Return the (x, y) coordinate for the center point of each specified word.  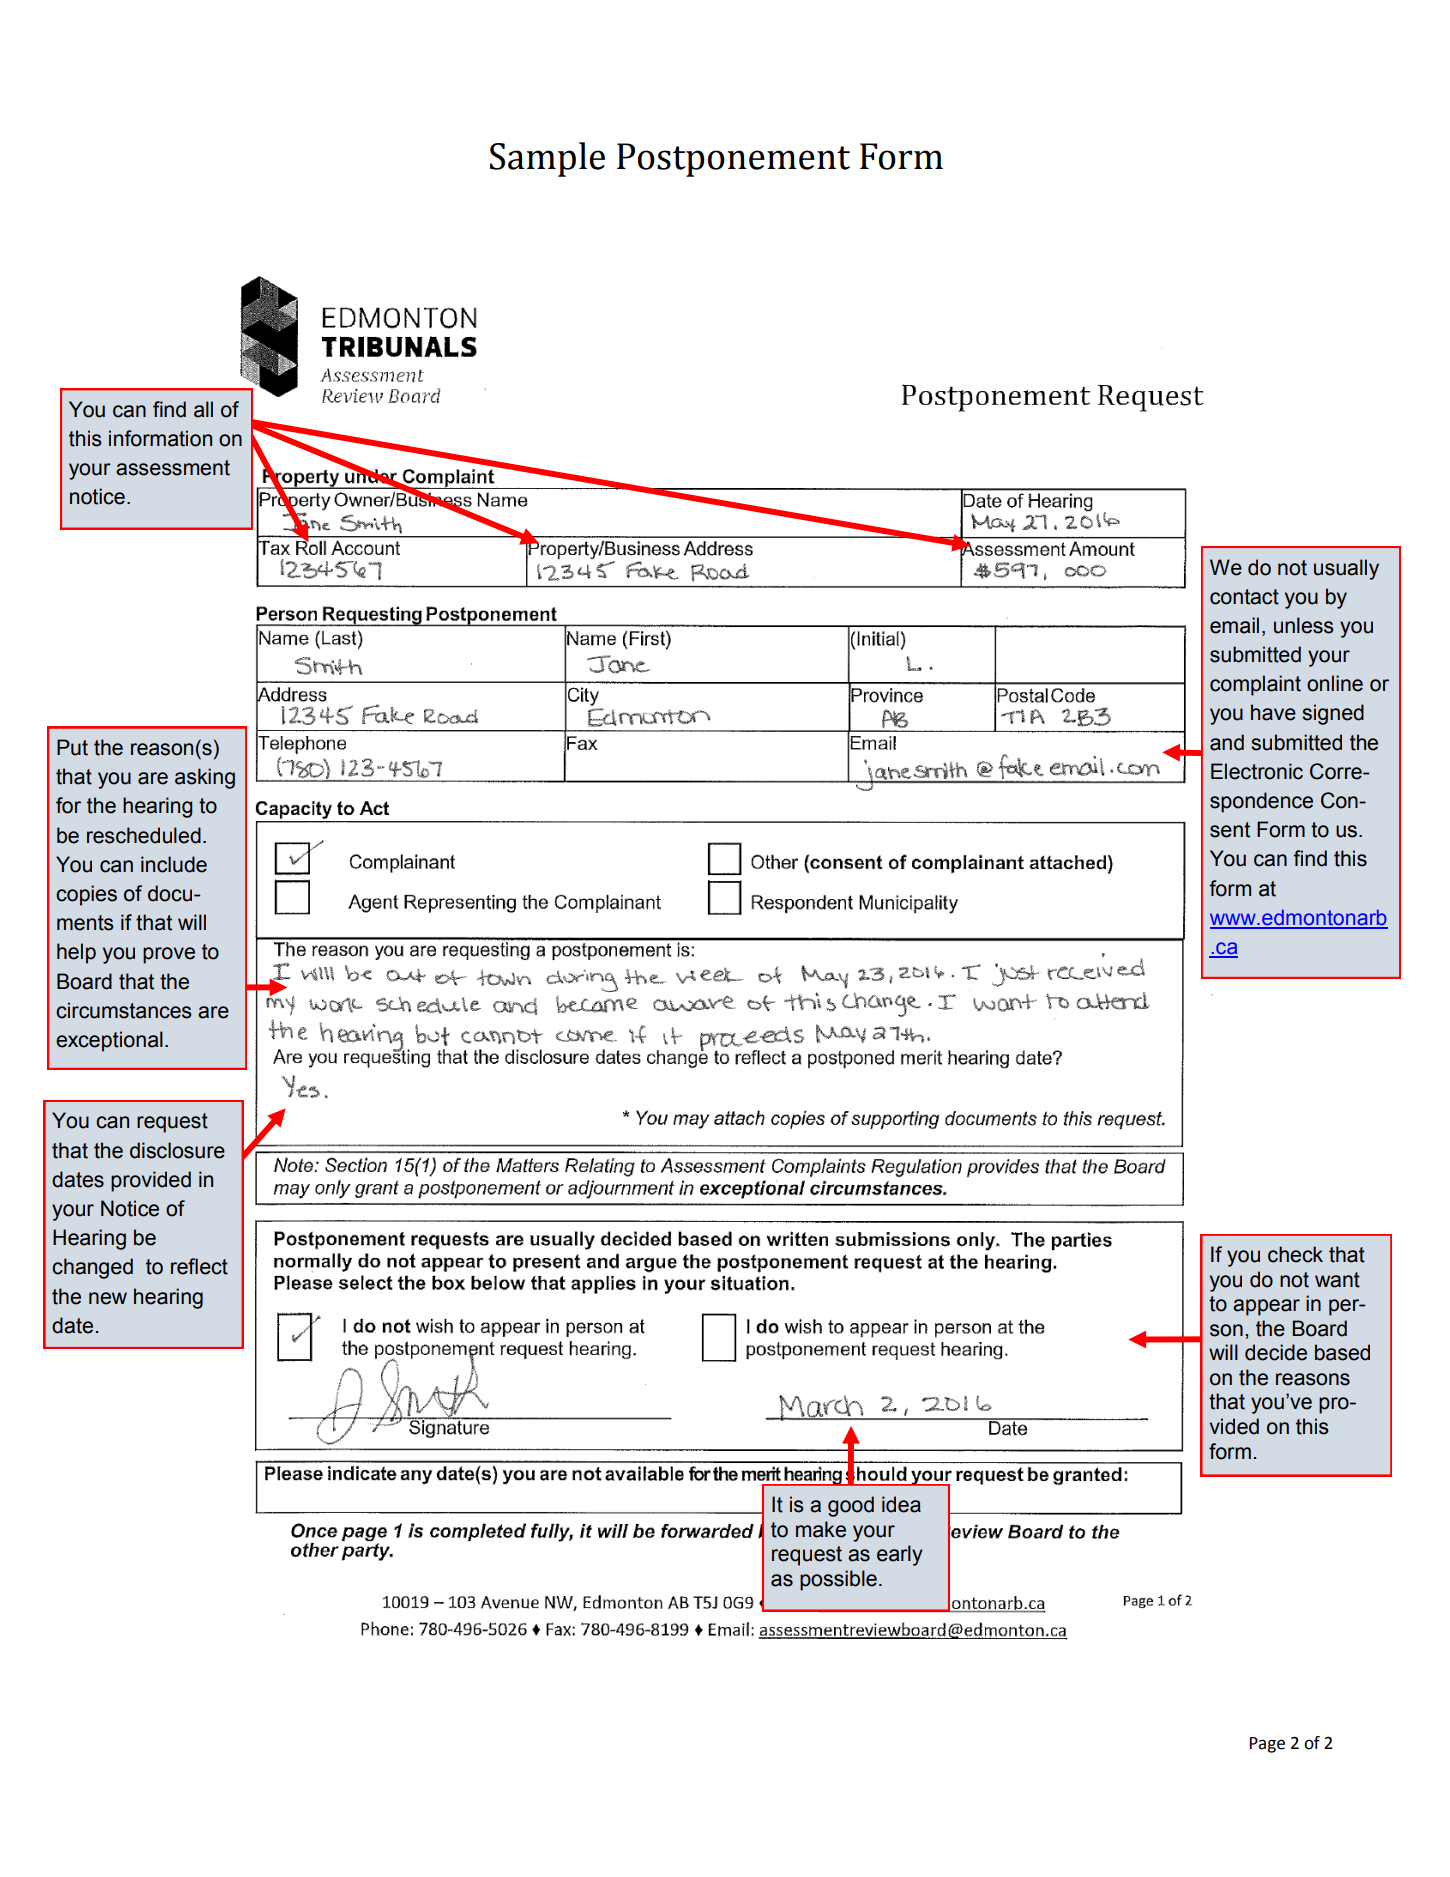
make (821, 1529)
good (851, 1506)
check (1295, 1254)
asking (205, 778)
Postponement (733, 160)
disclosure (177, 1150)
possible (838, 1580)
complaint (1255, 685)
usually (1346, 569)
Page (1267, 1745)
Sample (547, 159)
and (1227, 742)
